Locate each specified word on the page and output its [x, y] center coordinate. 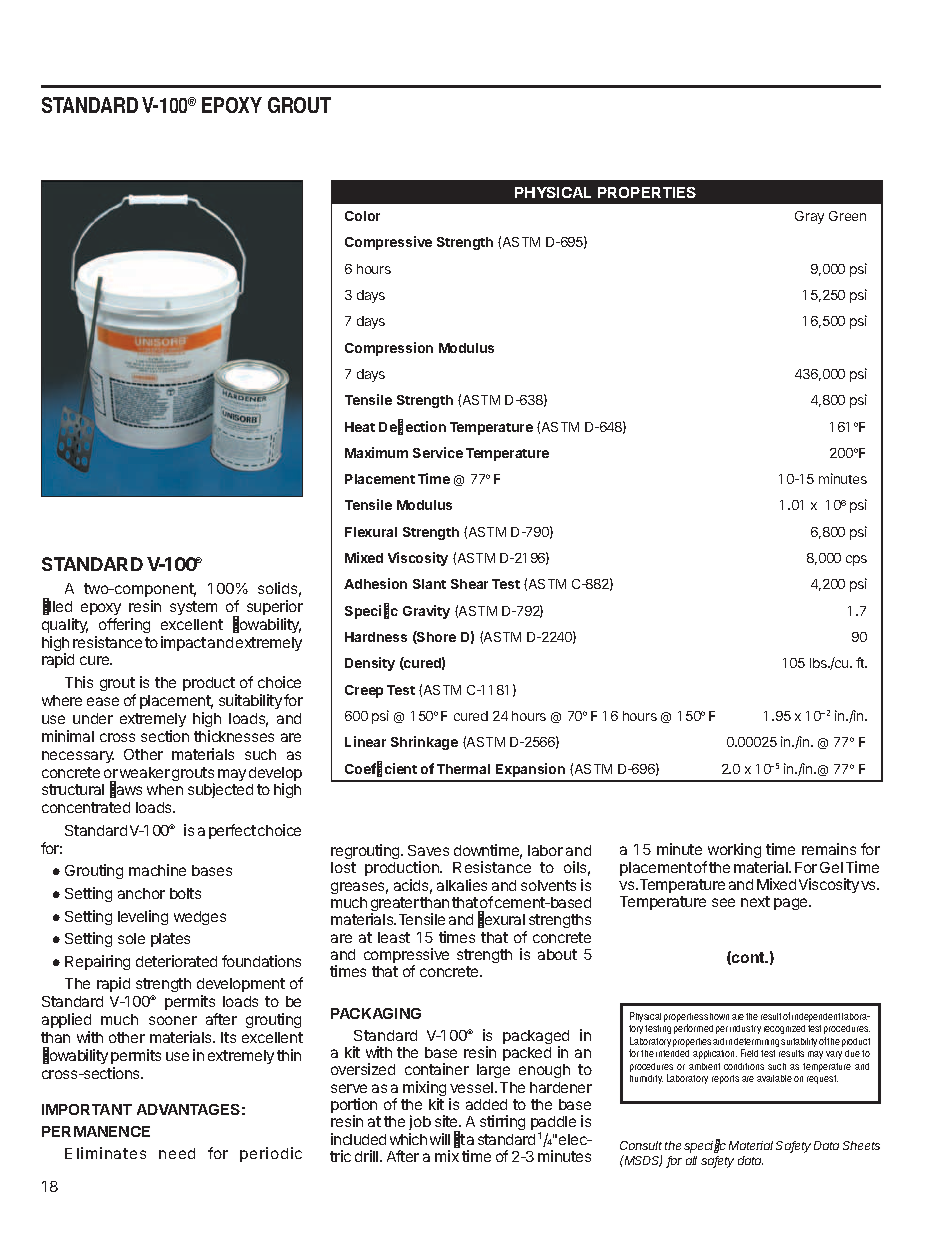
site [447, 1121]
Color [362, 216]
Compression [389, 349]
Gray [809, 217]
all [691, 1160]
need [177, 1153]
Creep [364, 691]
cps [856, 560]
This [79, 682]
